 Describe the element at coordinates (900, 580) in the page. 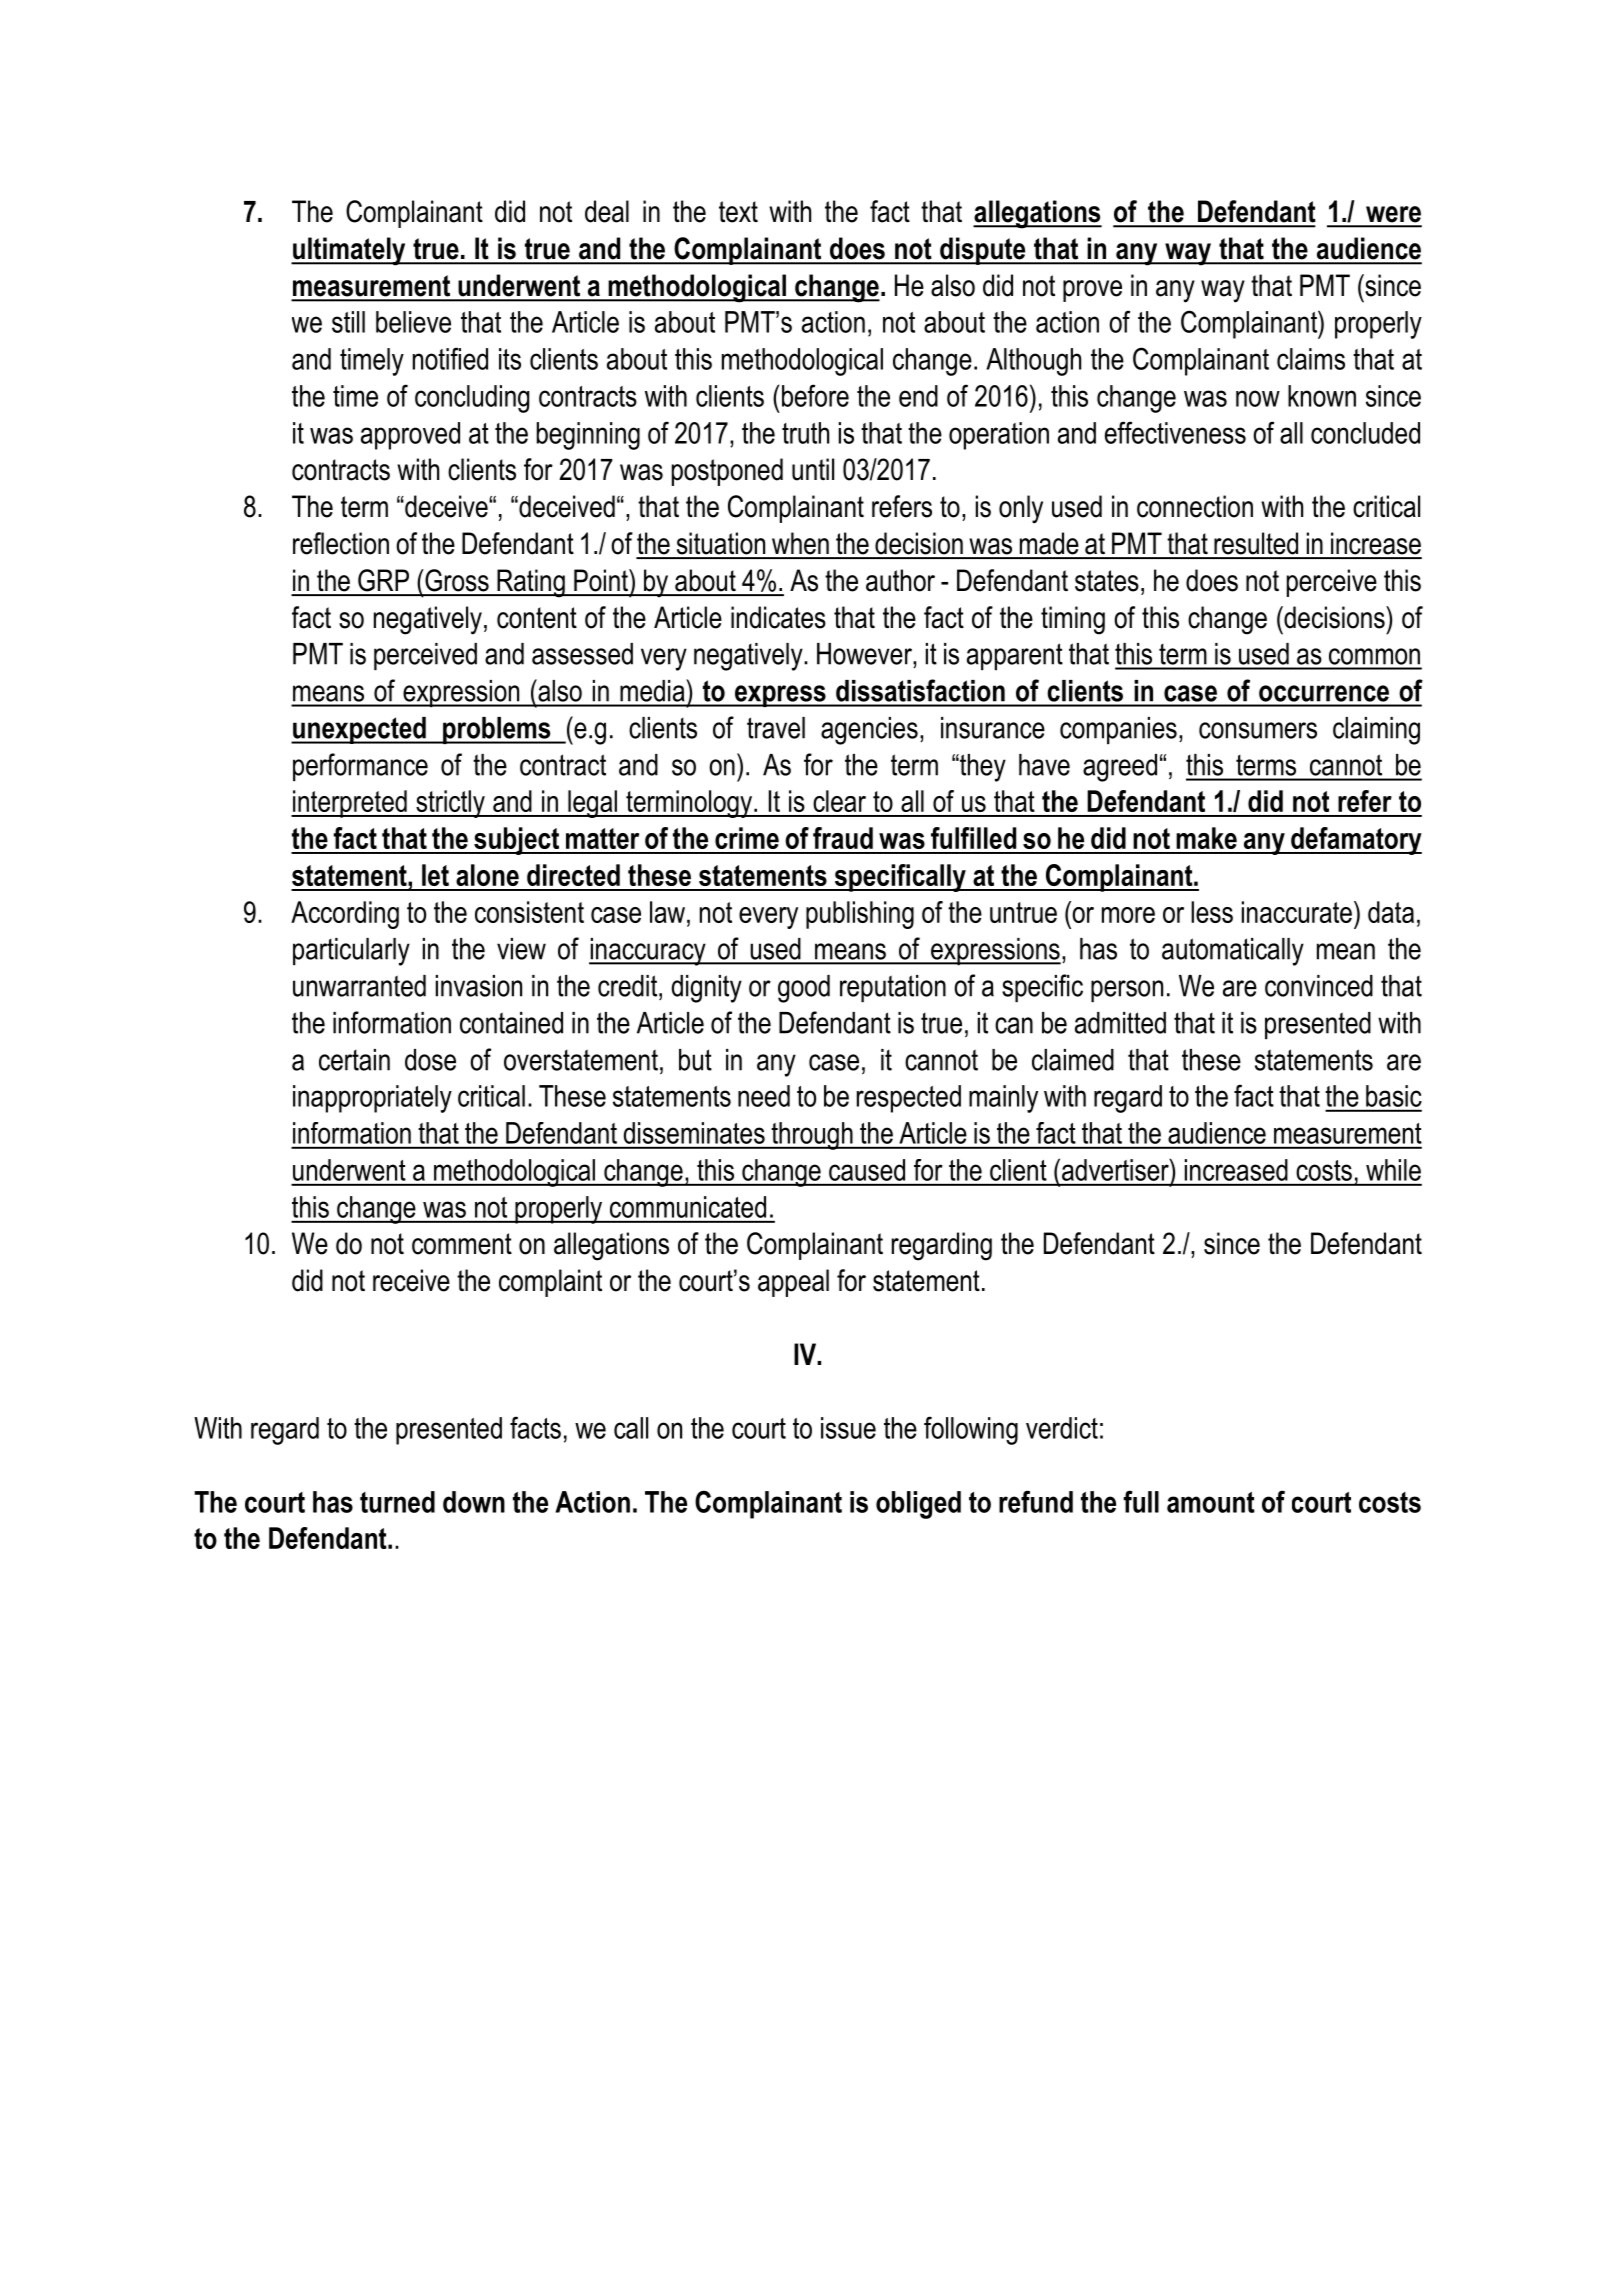

I see `author` at that location.
